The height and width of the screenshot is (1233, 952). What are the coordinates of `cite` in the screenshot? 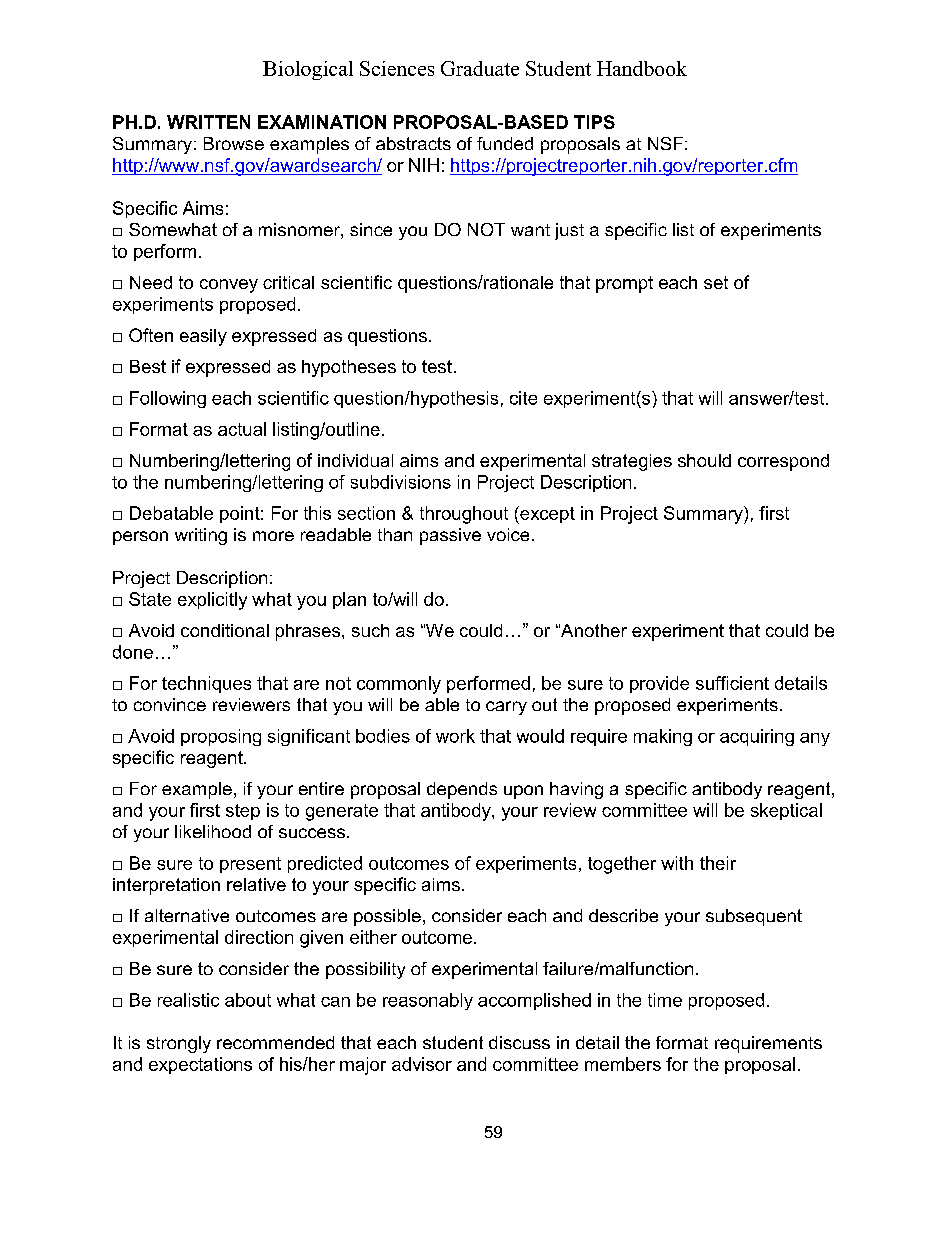 It's located at (523, 398).
